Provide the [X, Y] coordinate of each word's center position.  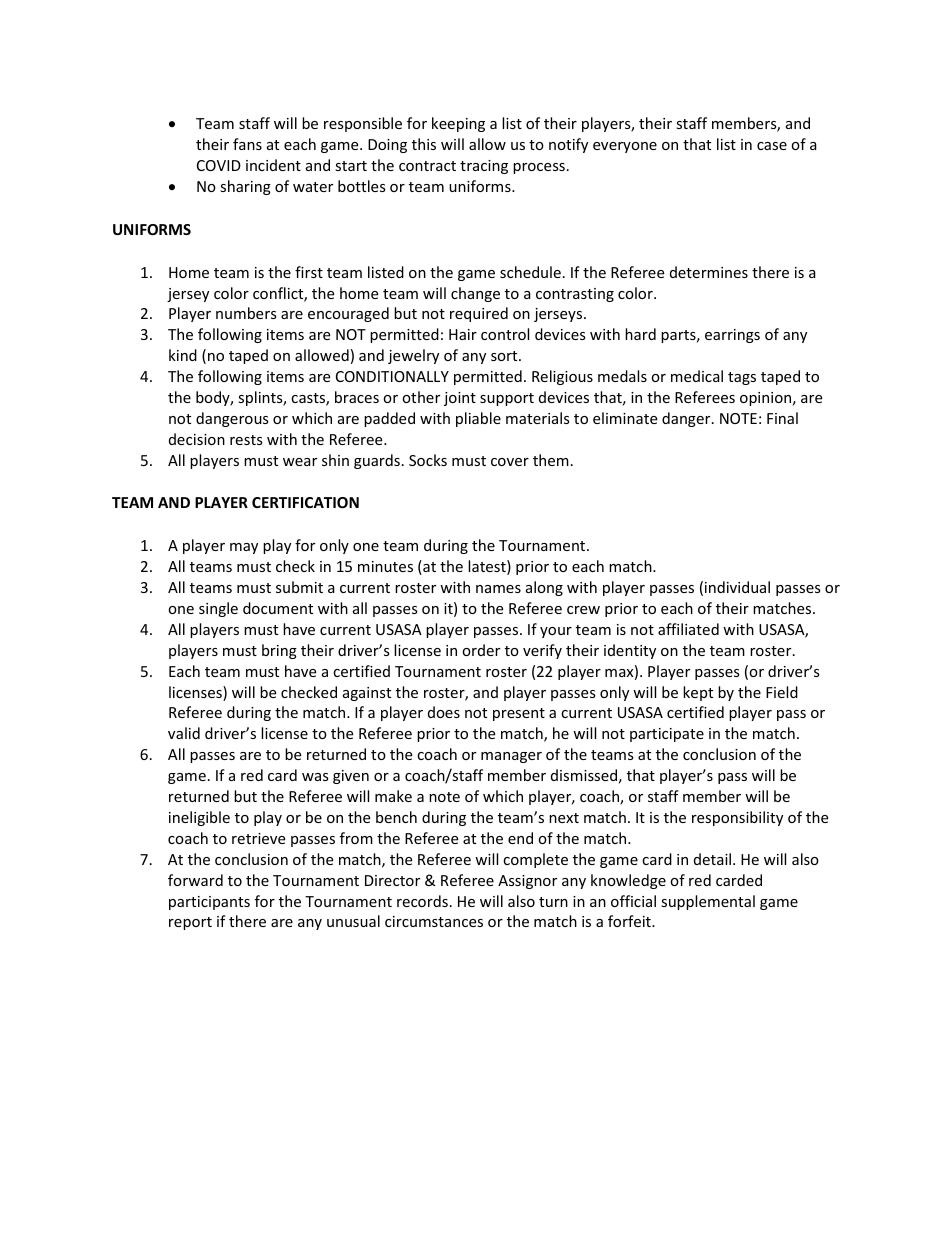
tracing [484, 167]
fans [247, 144]
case [772, 146]
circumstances [434, 921]
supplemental [708, 902]
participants [209, 903]
